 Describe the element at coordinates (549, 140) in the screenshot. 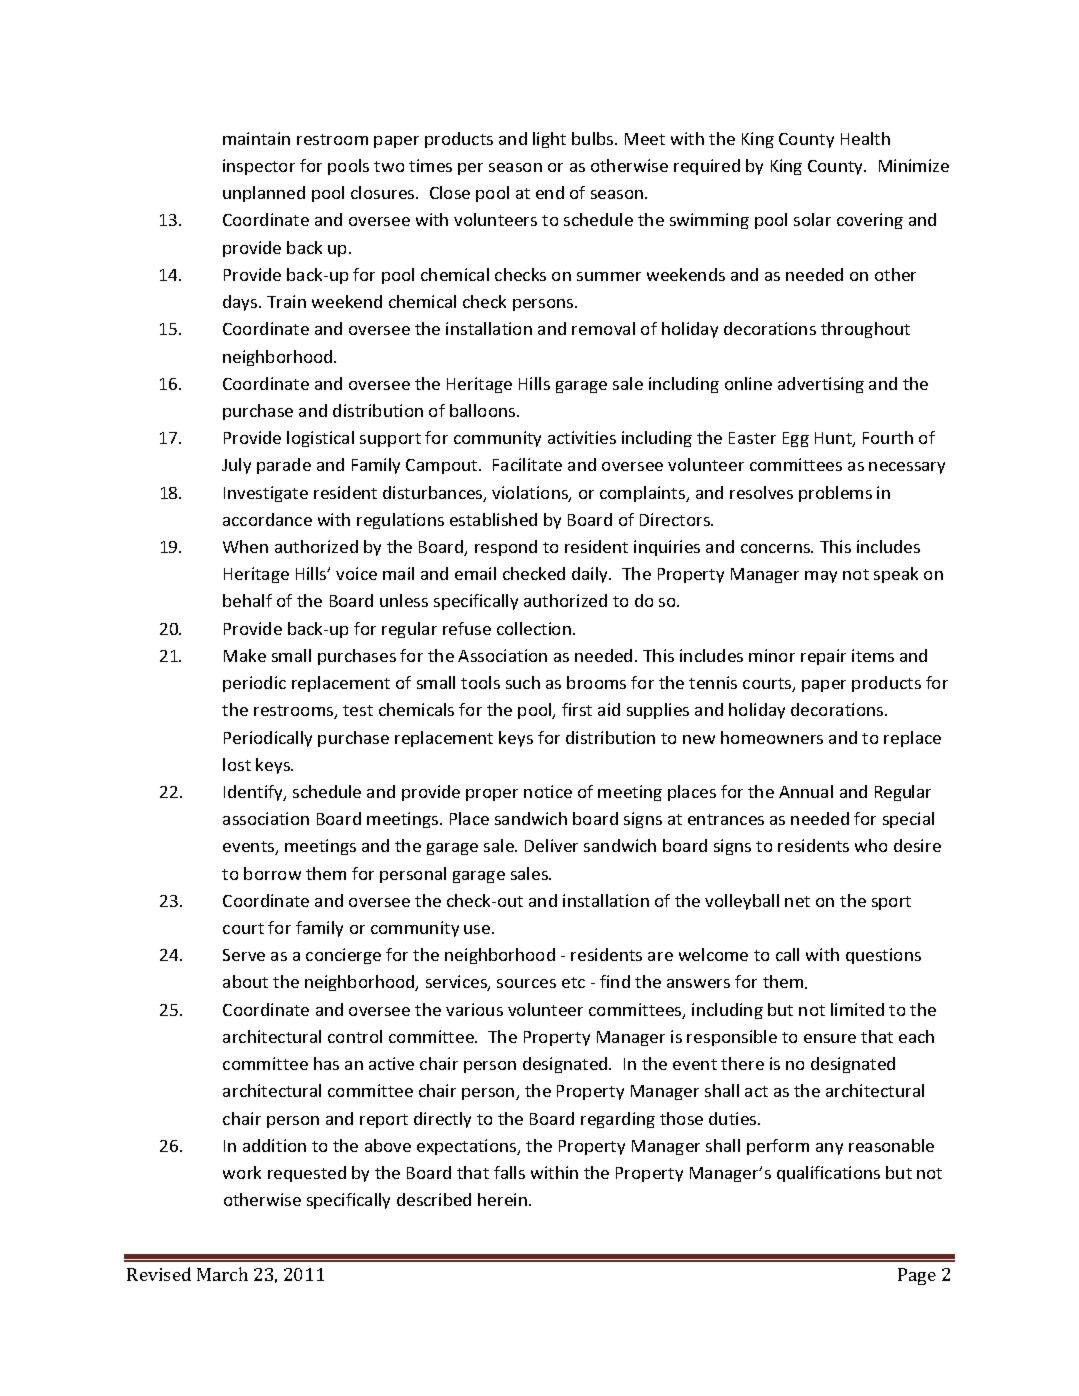

I see `light` at that location.
